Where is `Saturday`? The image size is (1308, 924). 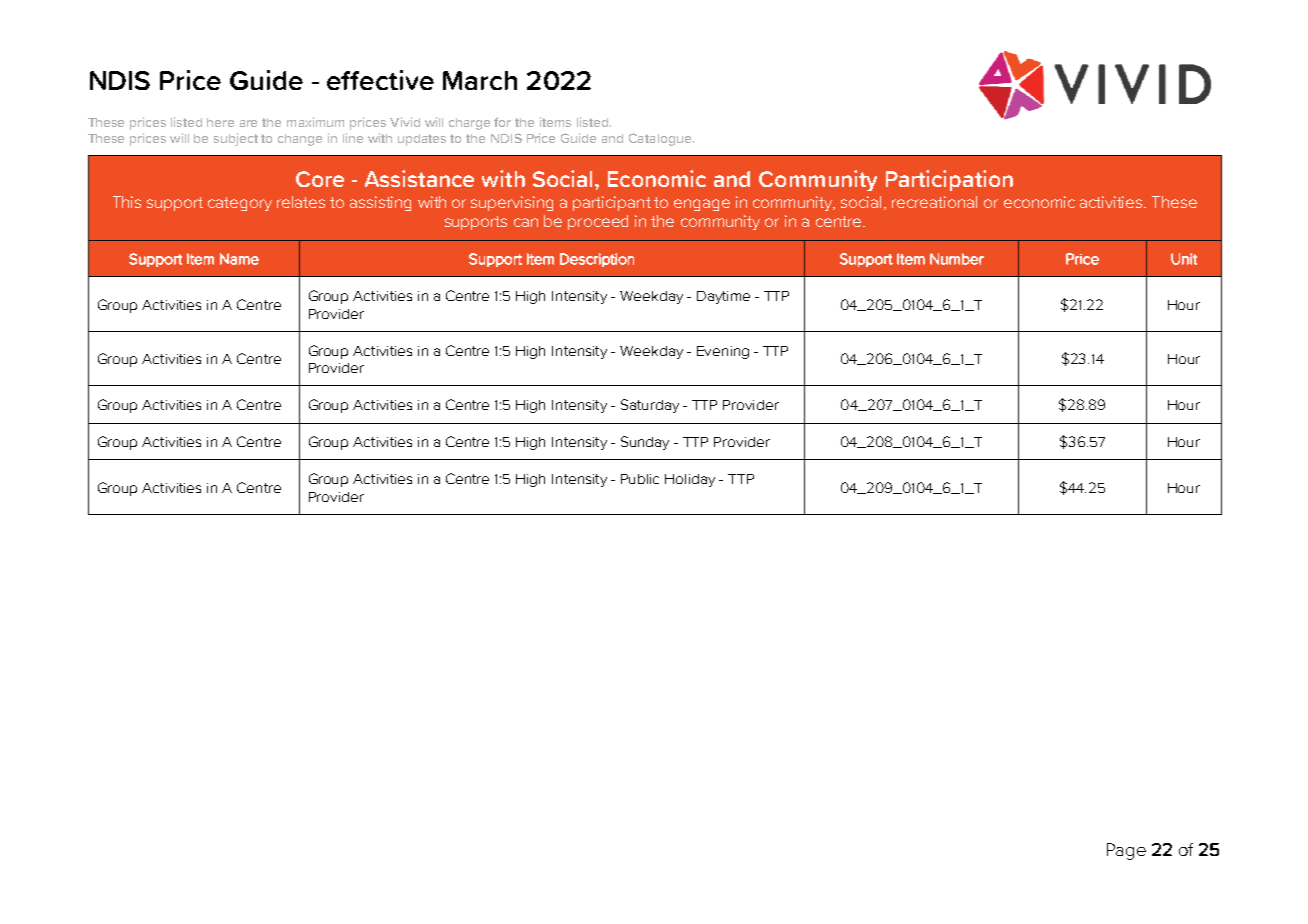
Saturday is located at coordinates (650, 406).
